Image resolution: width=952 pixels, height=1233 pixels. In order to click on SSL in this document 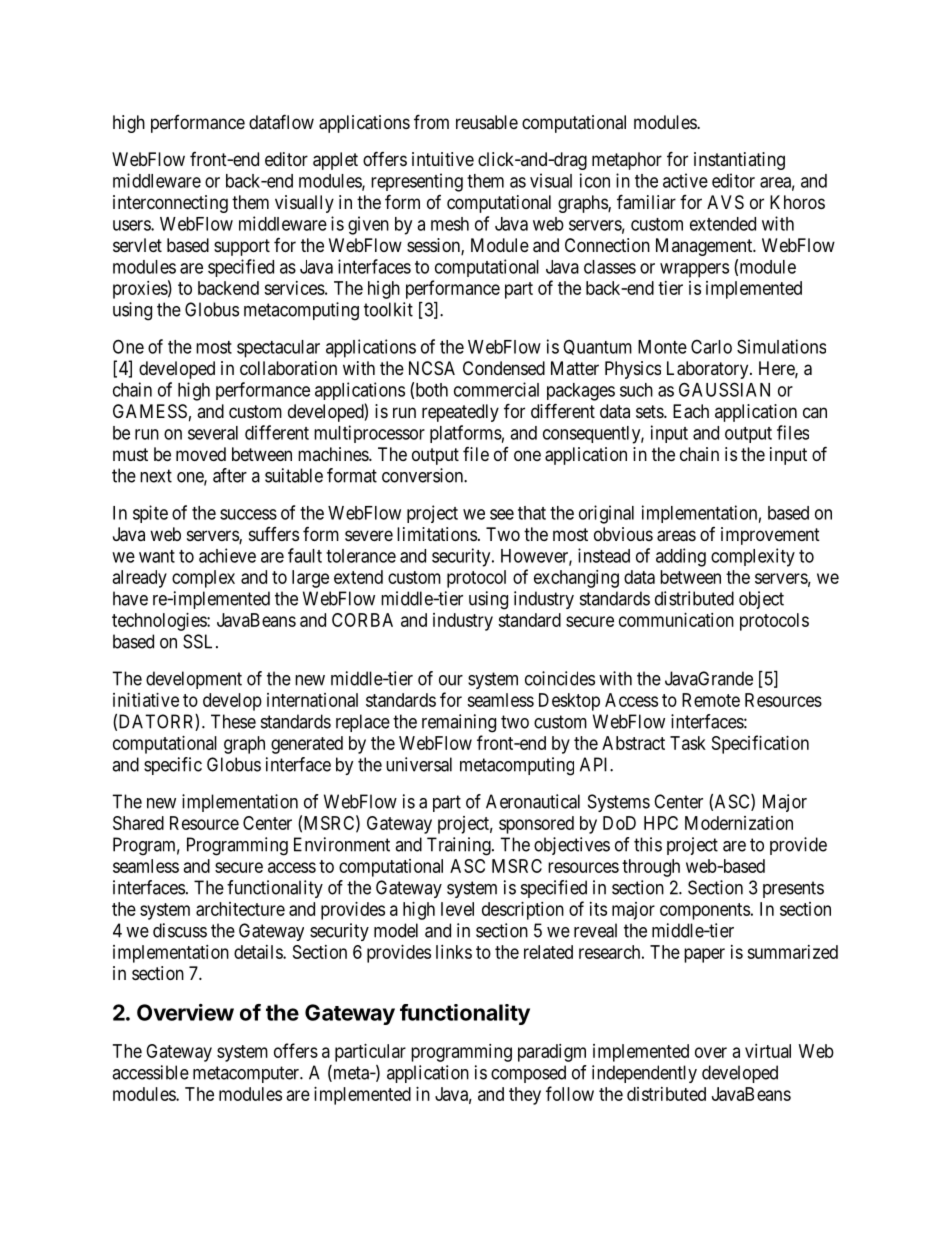, I will do `click(200, 641)`.
